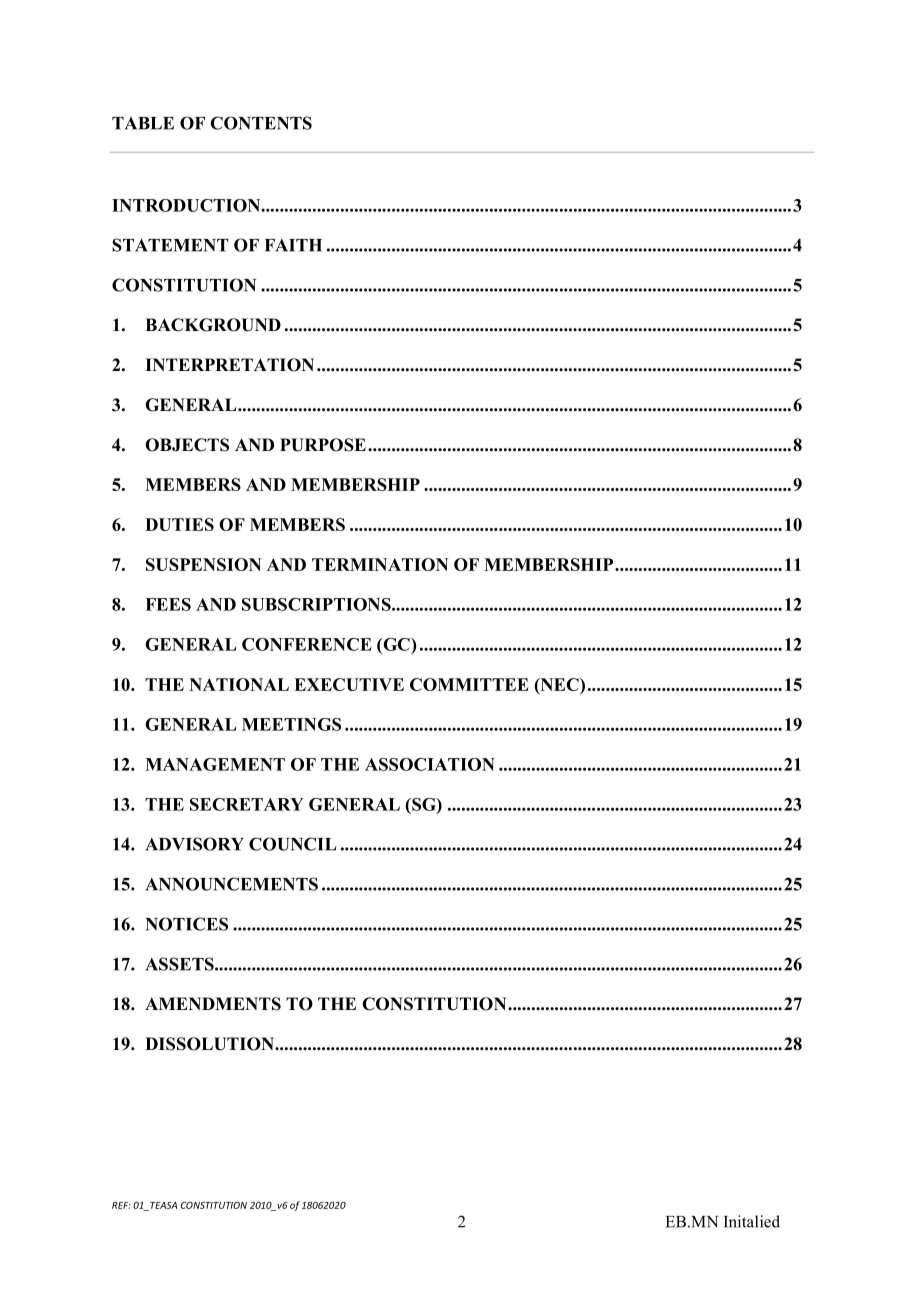  I want to click on ASSOCIATION, so click(430, 764).
